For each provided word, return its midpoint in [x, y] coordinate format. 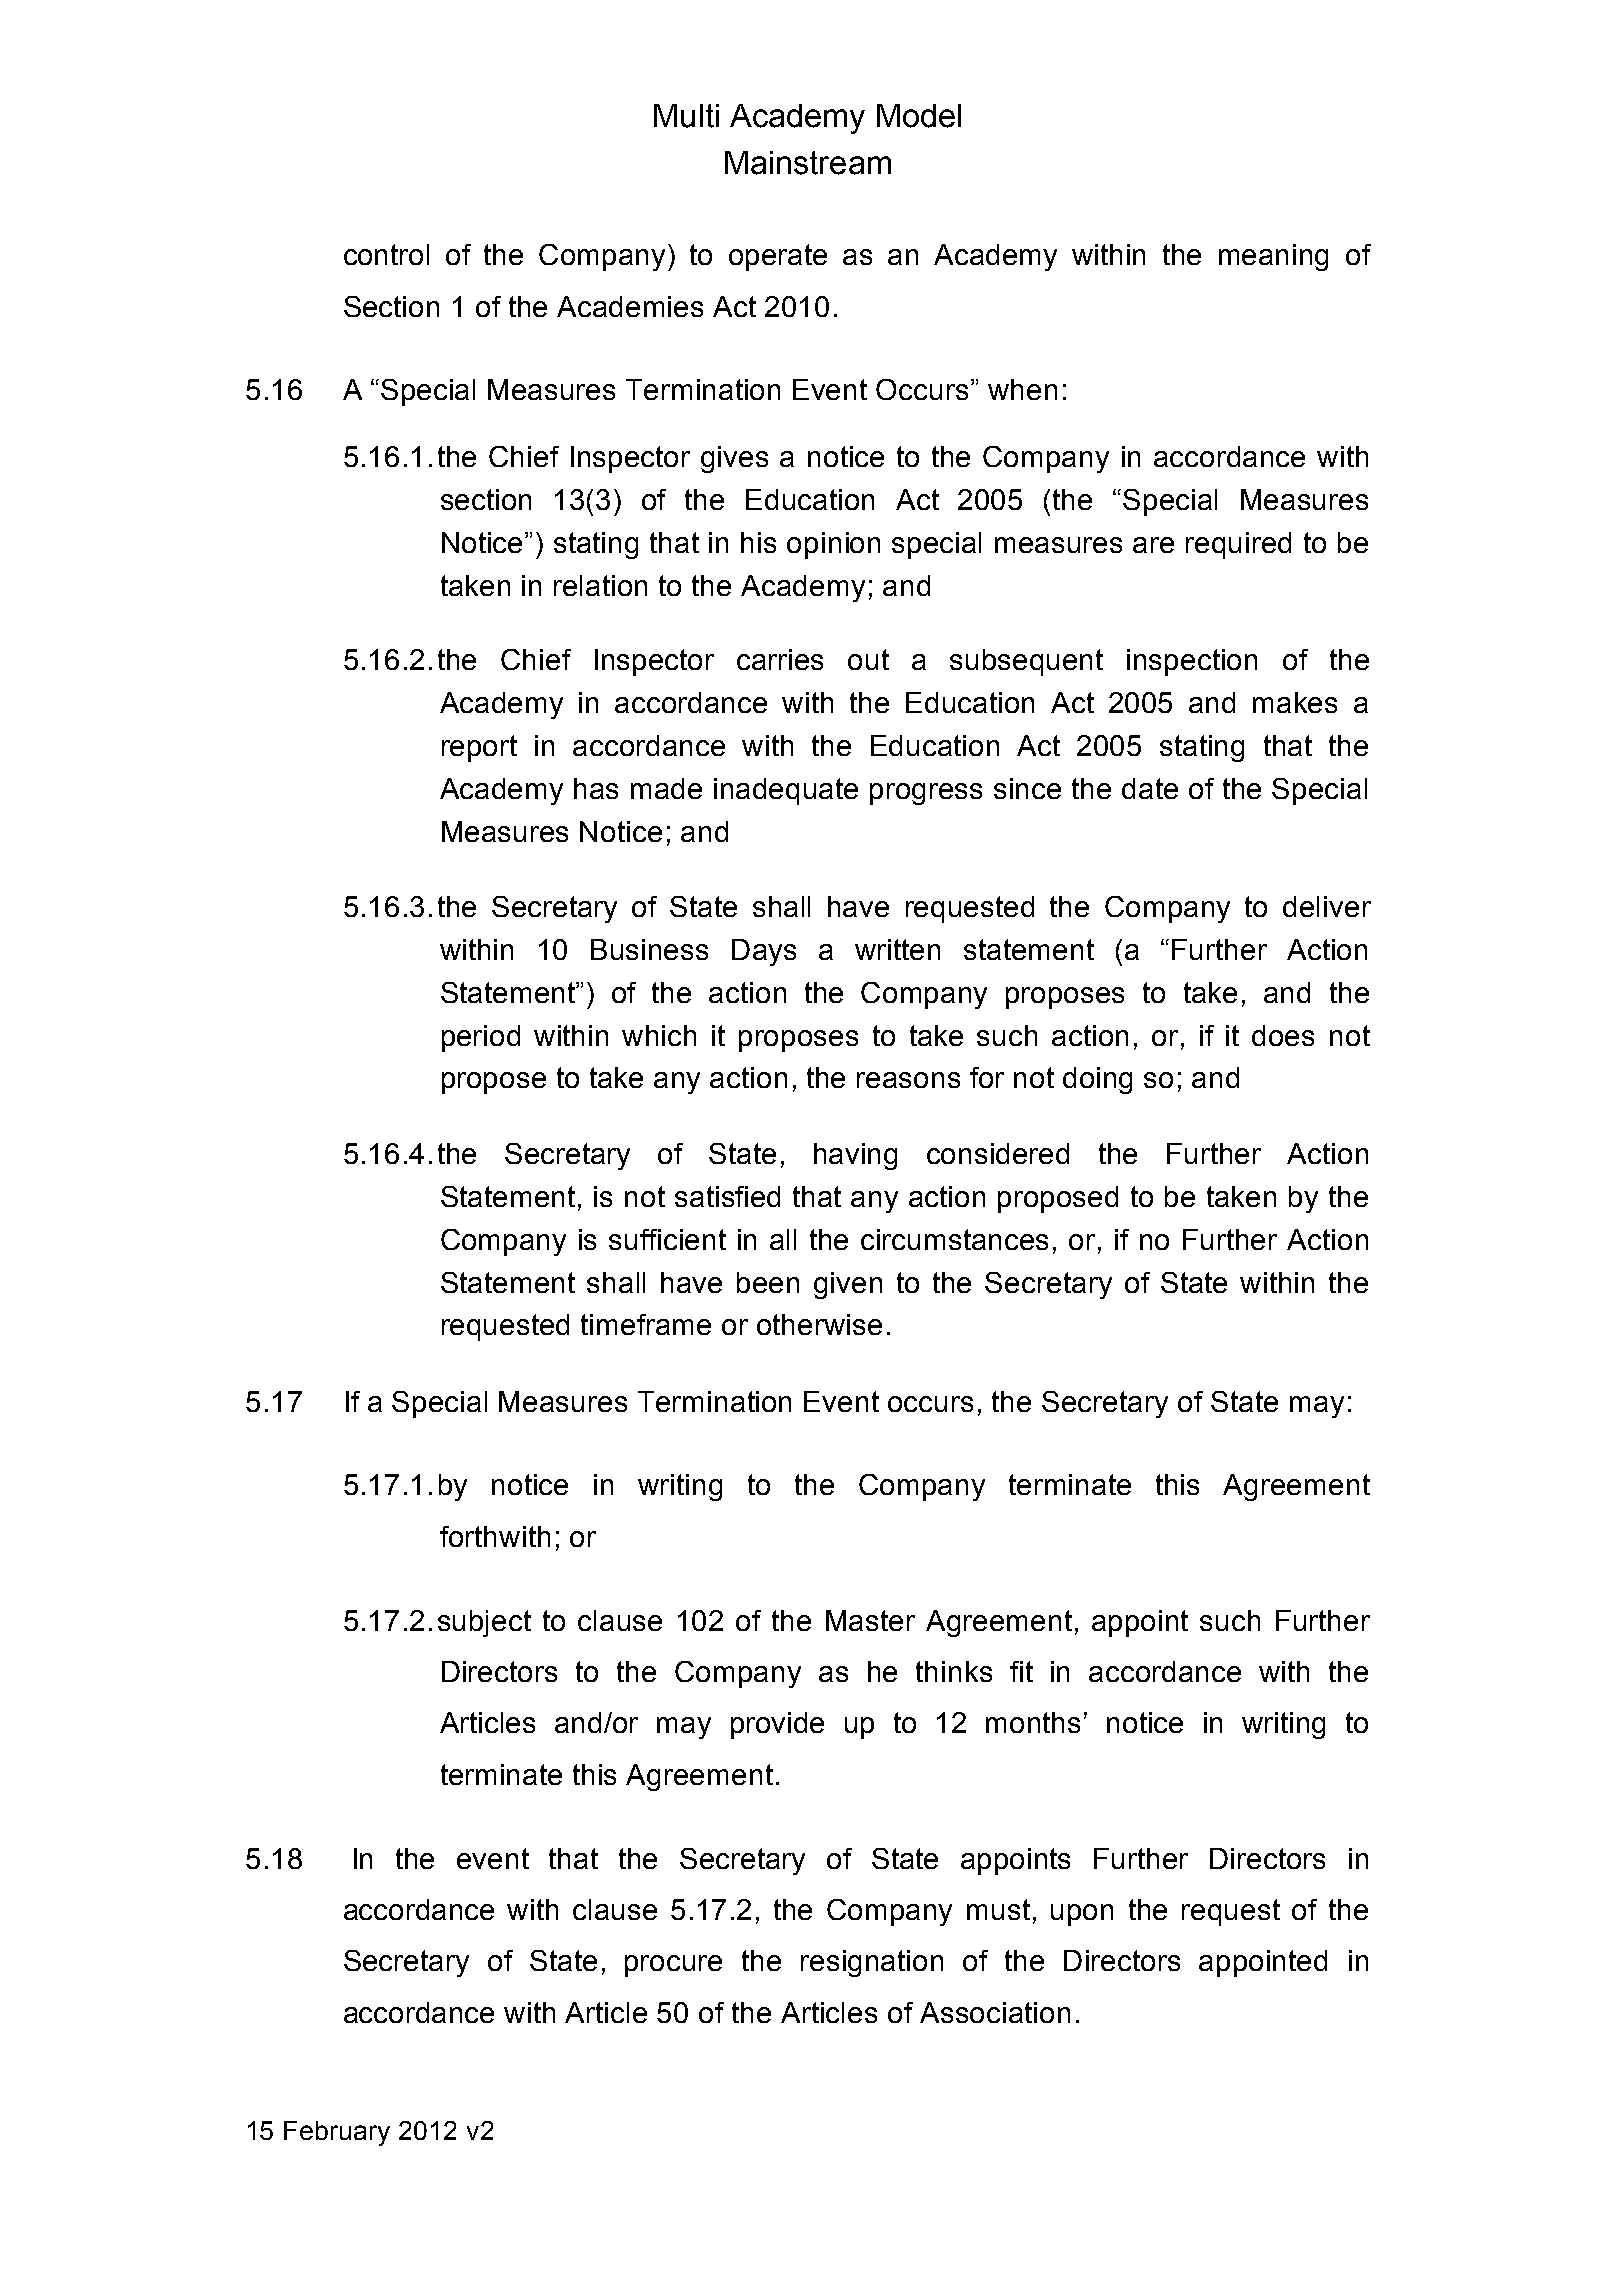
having [855, 1156]
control [386, 254]
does [1283, 1035]
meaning [1273, 257]
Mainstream [808, 163]
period [481, 1038]
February [337, 2133]
